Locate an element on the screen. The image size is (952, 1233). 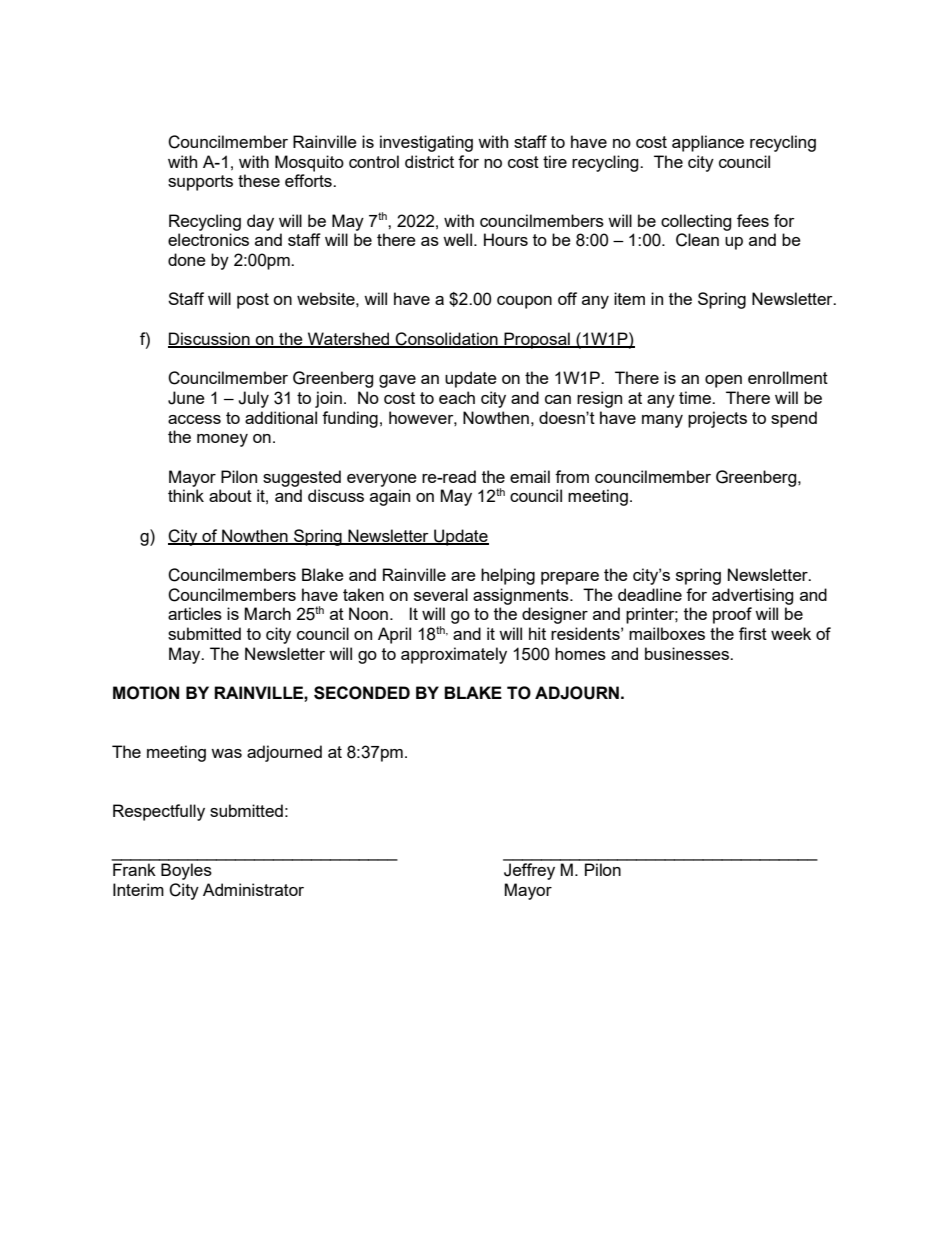
proof is located at coordinates (732, 615).
